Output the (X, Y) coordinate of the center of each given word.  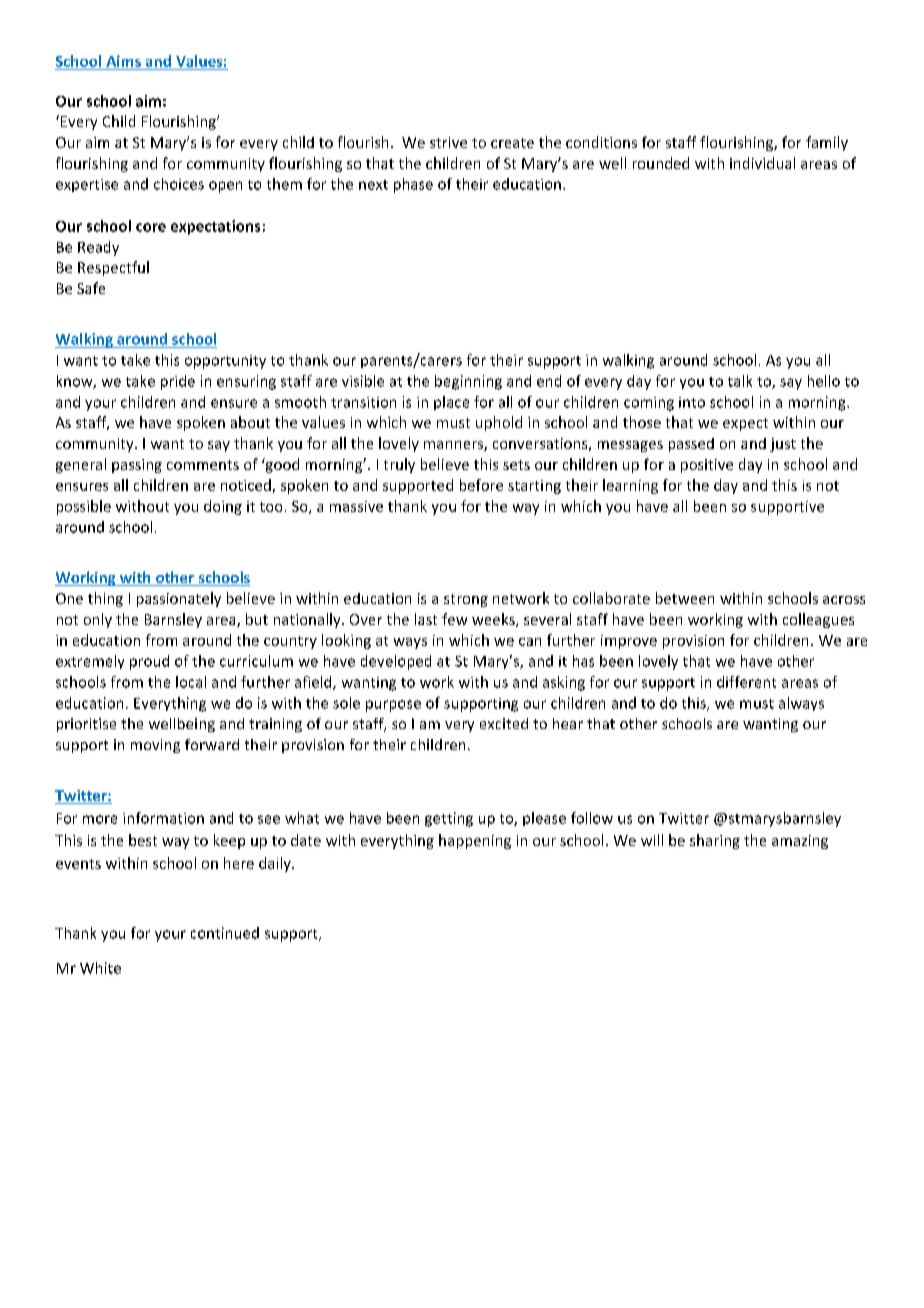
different (746, 682)
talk (740, 381)
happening (475, 841)
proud (149, 662)
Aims (123, 61)
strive (448, 142)
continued (225, 933)
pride (178, 382)
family (827, 143)
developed (396, 662)
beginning (468, 382)
